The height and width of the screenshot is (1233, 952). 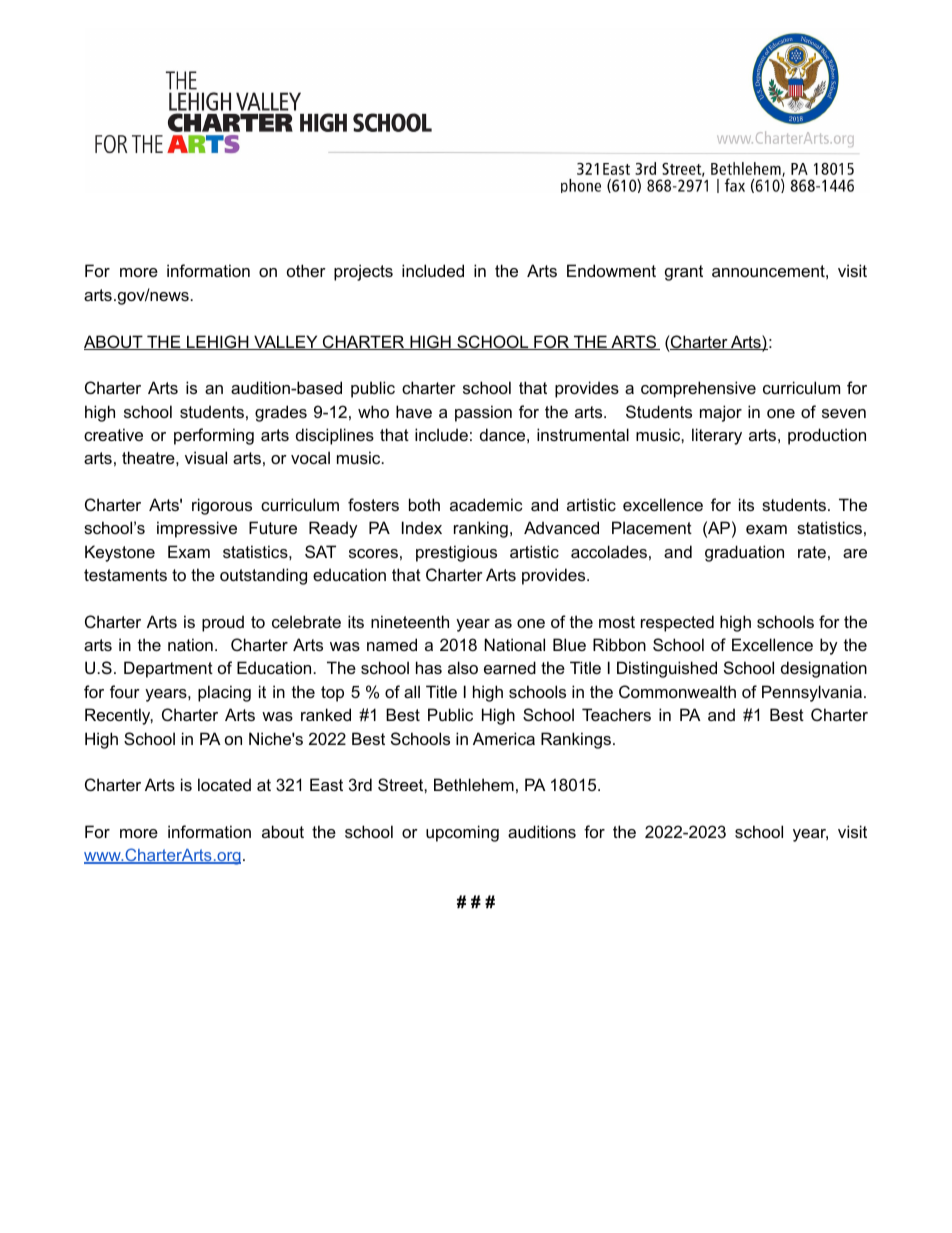 What do you see at coordinates (474, 784) in the screenshot?
I see `Bethlehem` at bounding box center [474, 784].
